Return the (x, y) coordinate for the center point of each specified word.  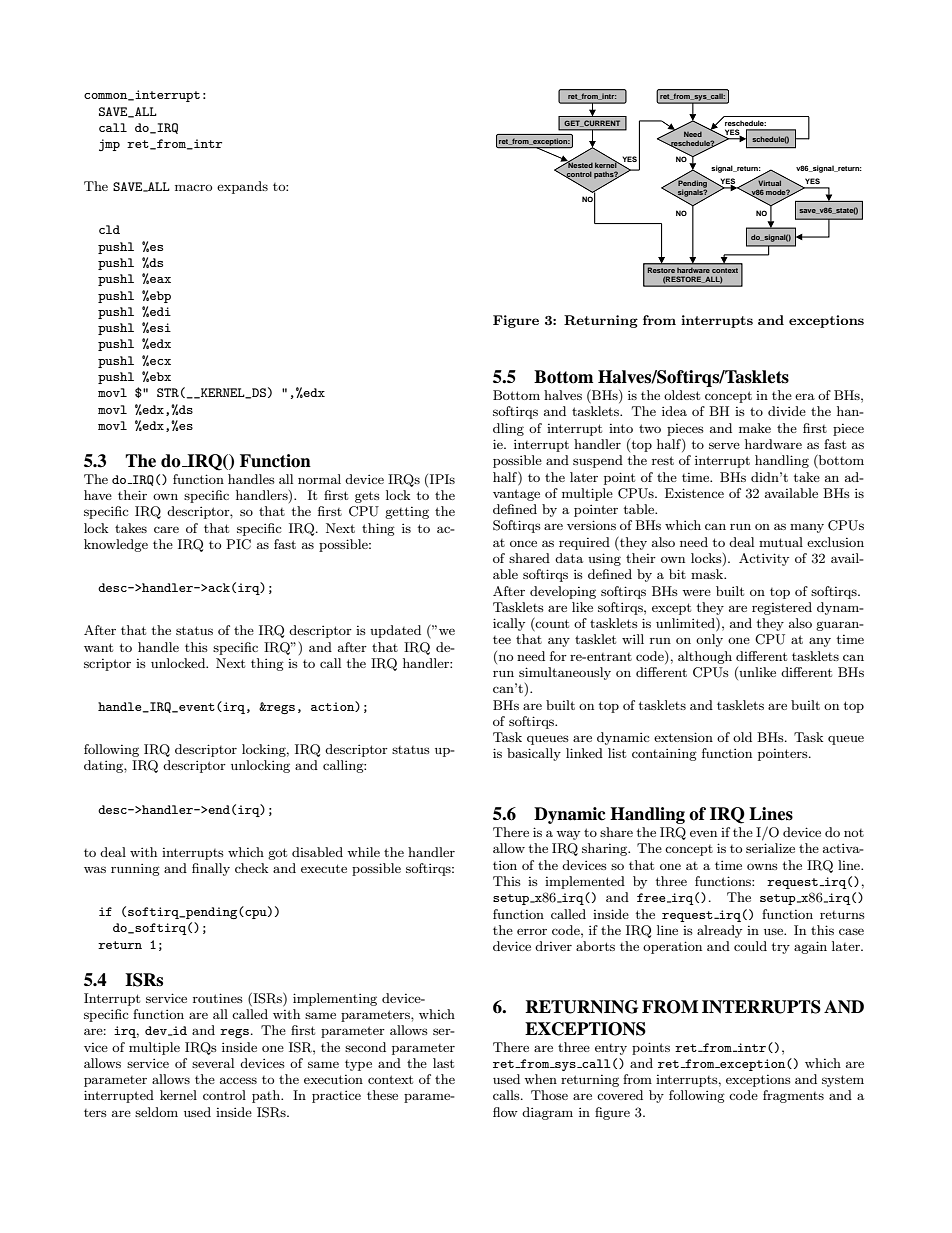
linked (584, 753)
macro (193, 187)
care (166, 529)
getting (407, 513)
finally (211, 869)
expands (242, 187)
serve (724, 445)
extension (683, 737)
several (213, 1063)
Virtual (768, 182)
